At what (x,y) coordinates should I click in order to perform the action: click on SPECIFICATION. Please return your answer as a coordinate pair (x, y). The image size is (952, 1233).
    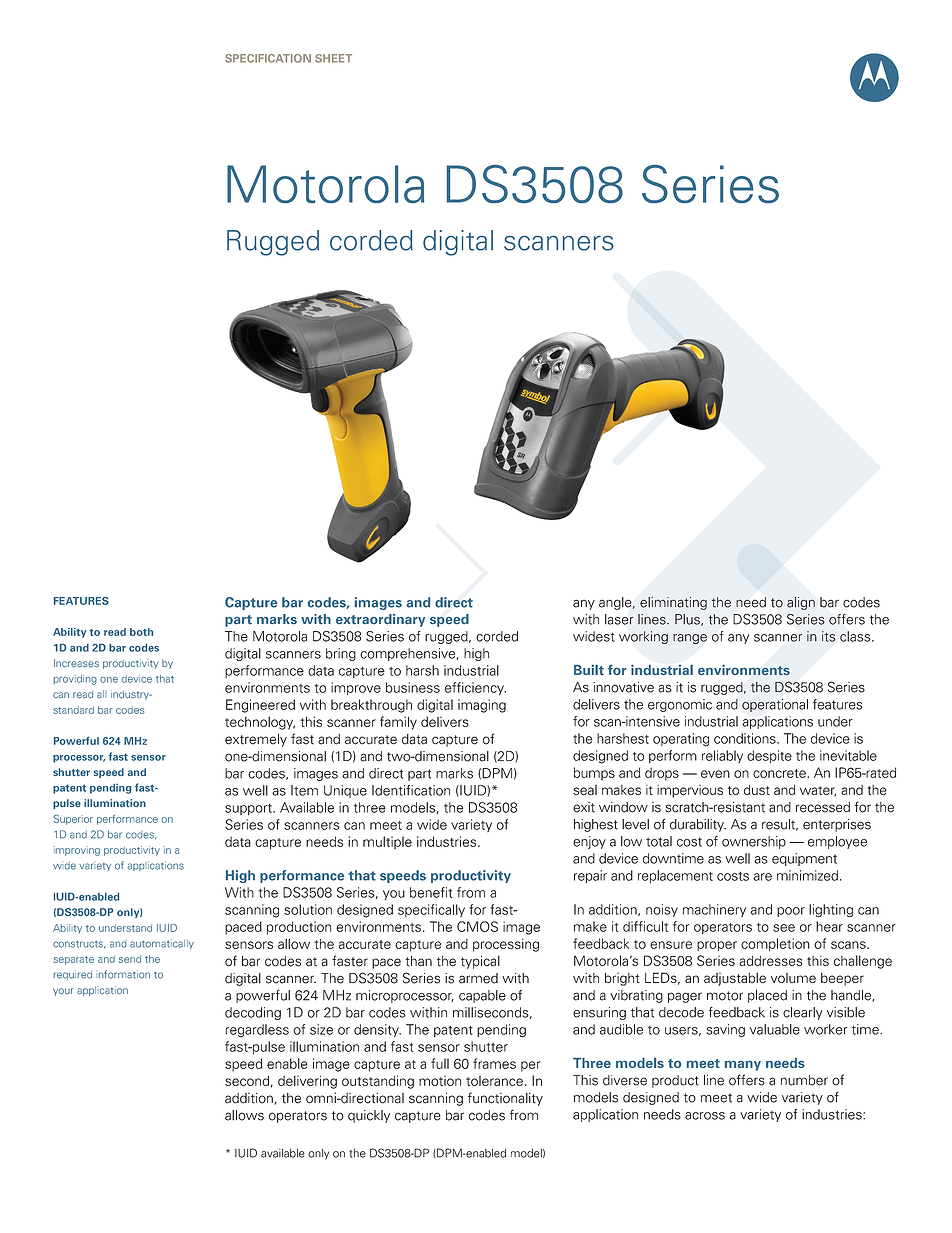
    Looking at the image, I should click on (268, 58).
